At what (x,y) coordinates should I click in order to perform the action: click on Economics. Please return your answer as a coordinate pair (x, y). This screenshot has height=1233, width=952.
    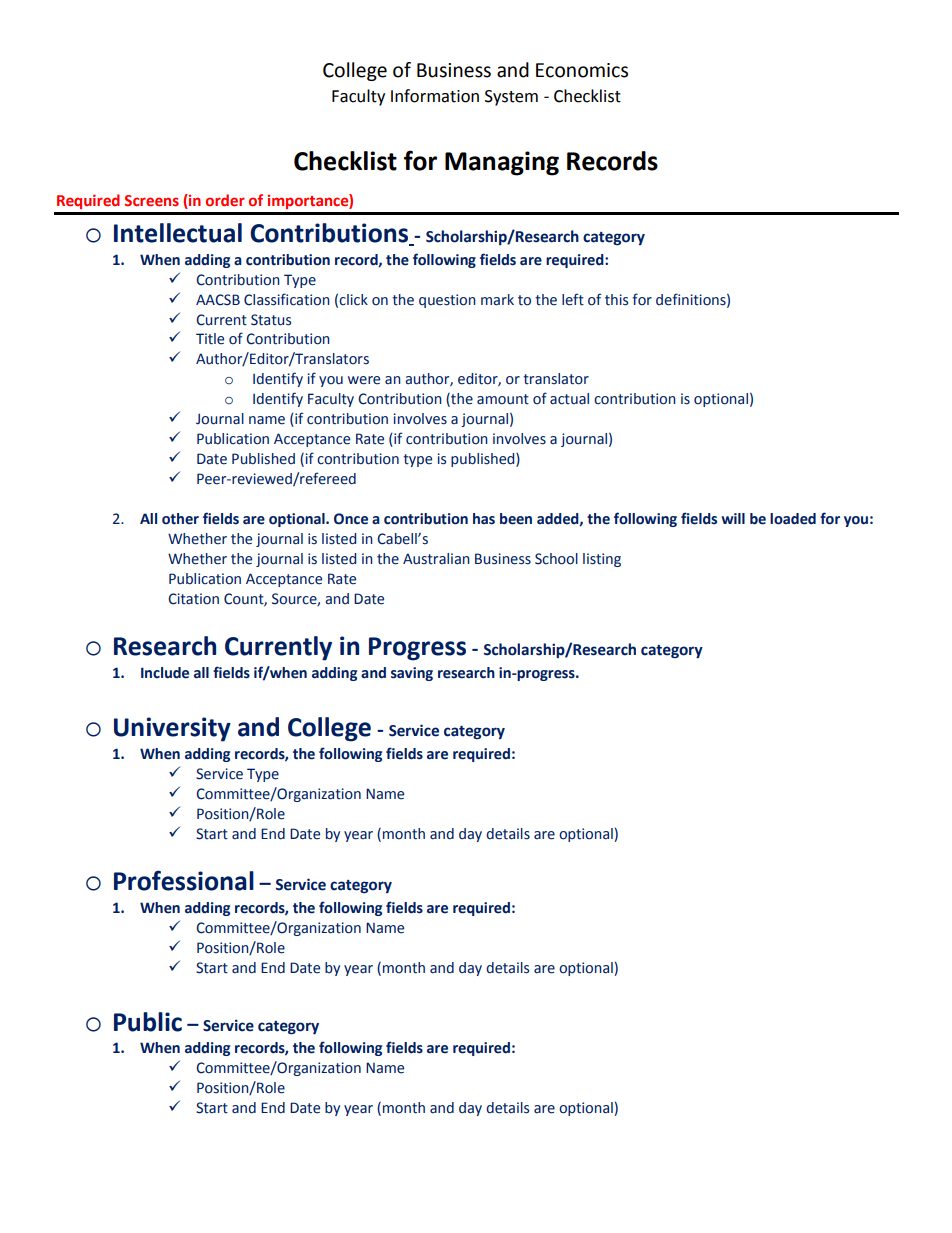
    Looking at the image, I should click on (582, 70).
